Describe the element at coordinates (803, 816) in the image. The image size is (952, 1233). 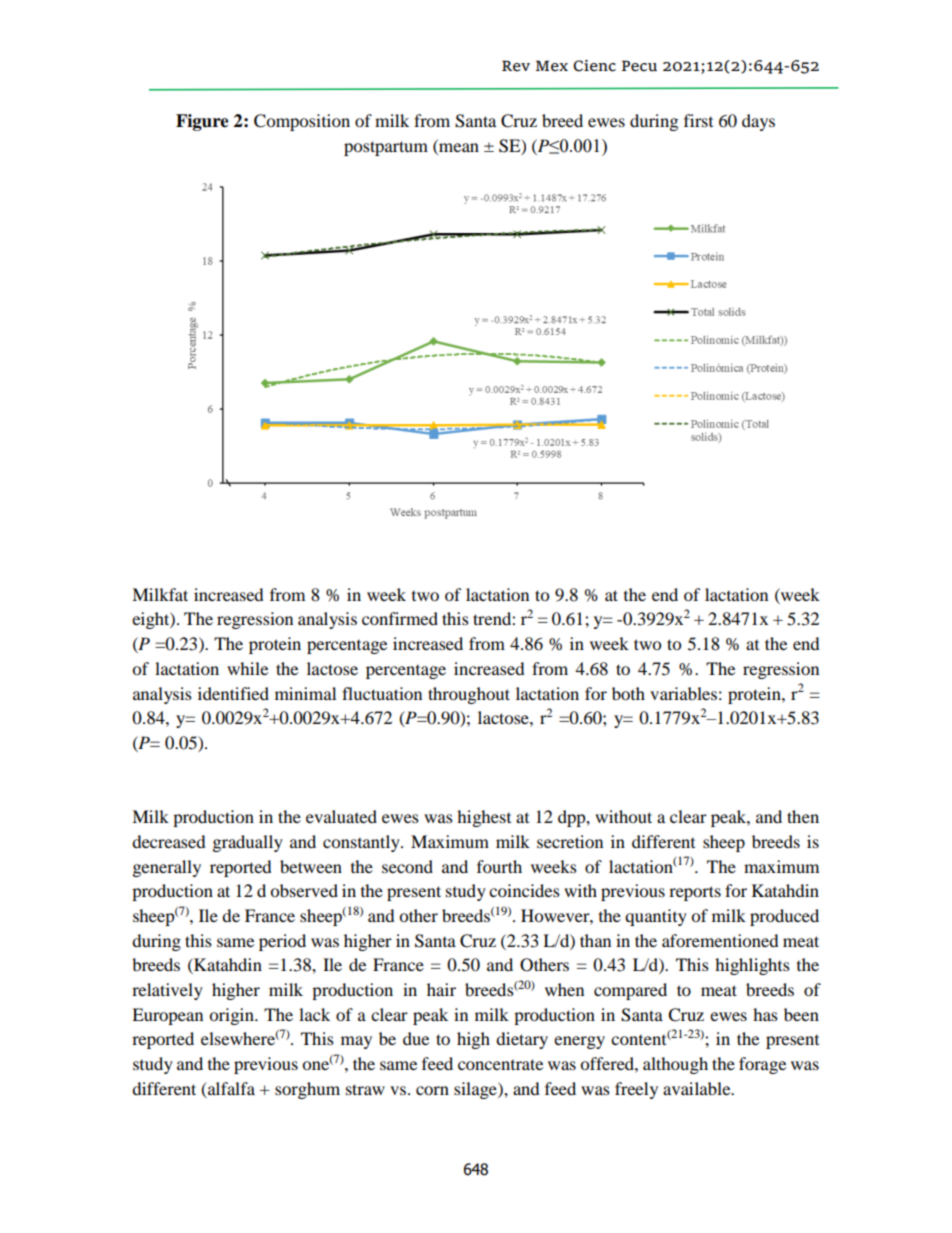
I see `then` at that location.
